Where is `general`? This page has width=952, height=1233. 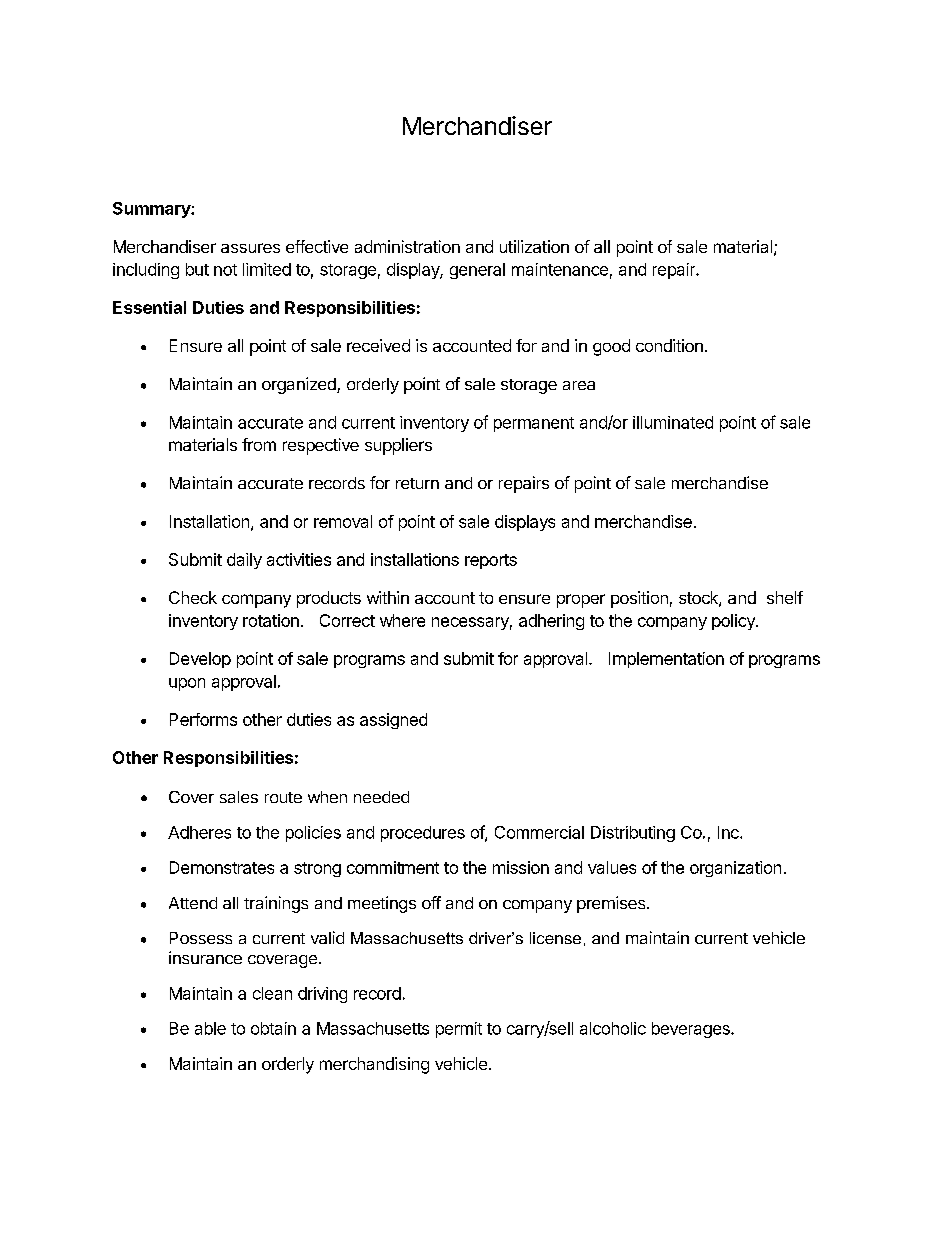
general is located at coordinates (477, 271).
